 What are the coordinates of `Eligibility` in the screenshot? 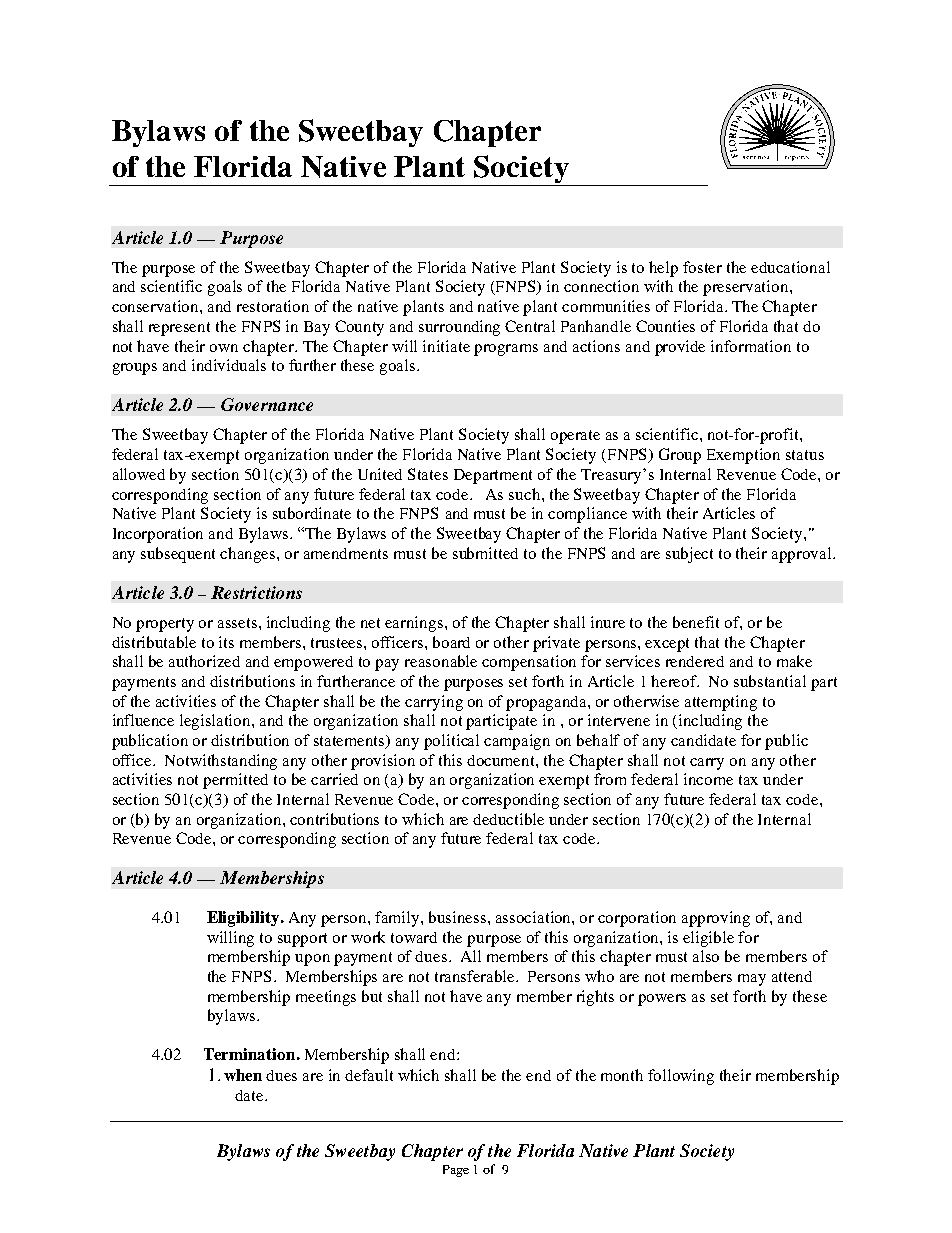 It's located at (244, 919).
